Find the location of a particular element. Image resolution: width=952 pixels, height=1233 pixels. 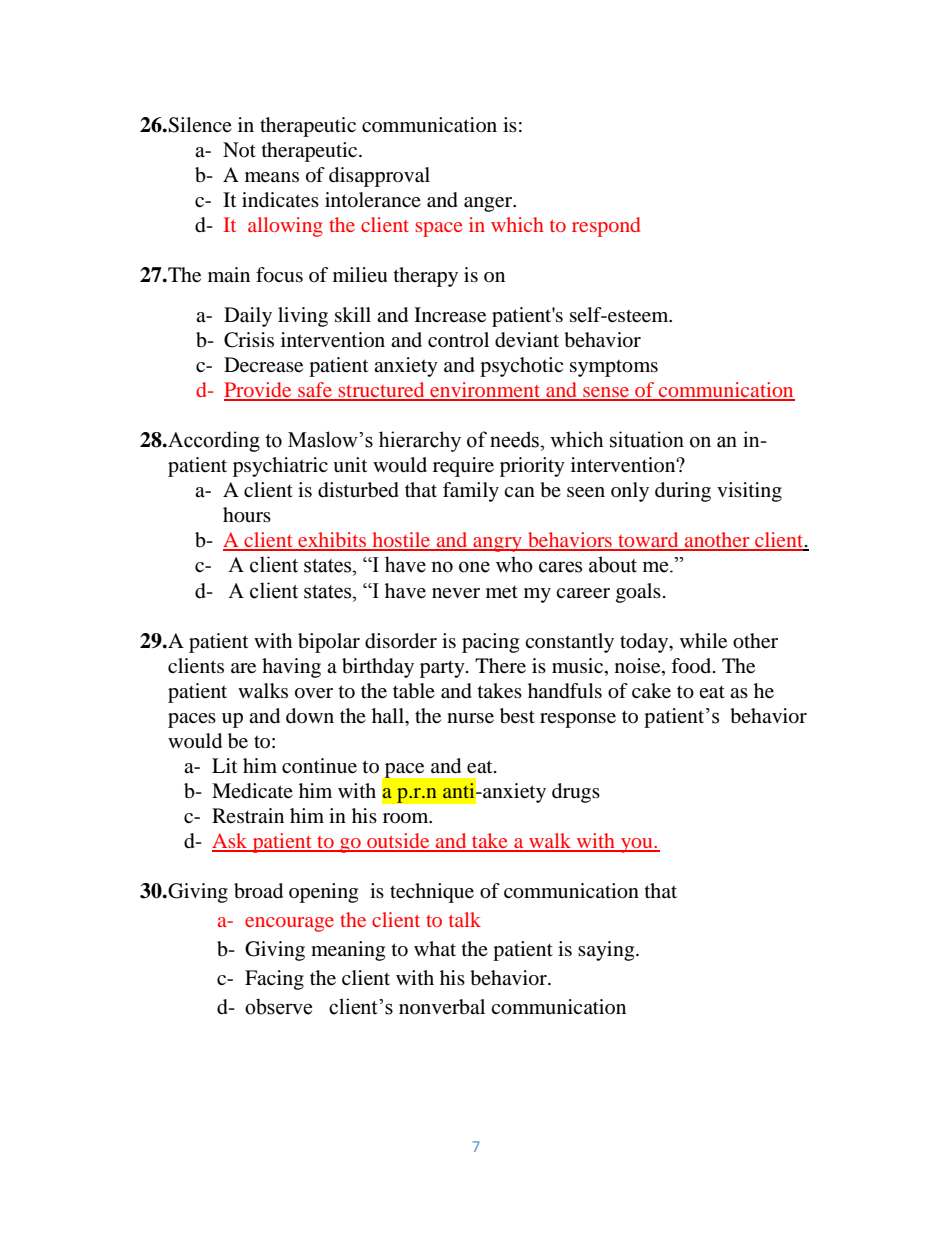

anger is located at coordinates (489, 204).
